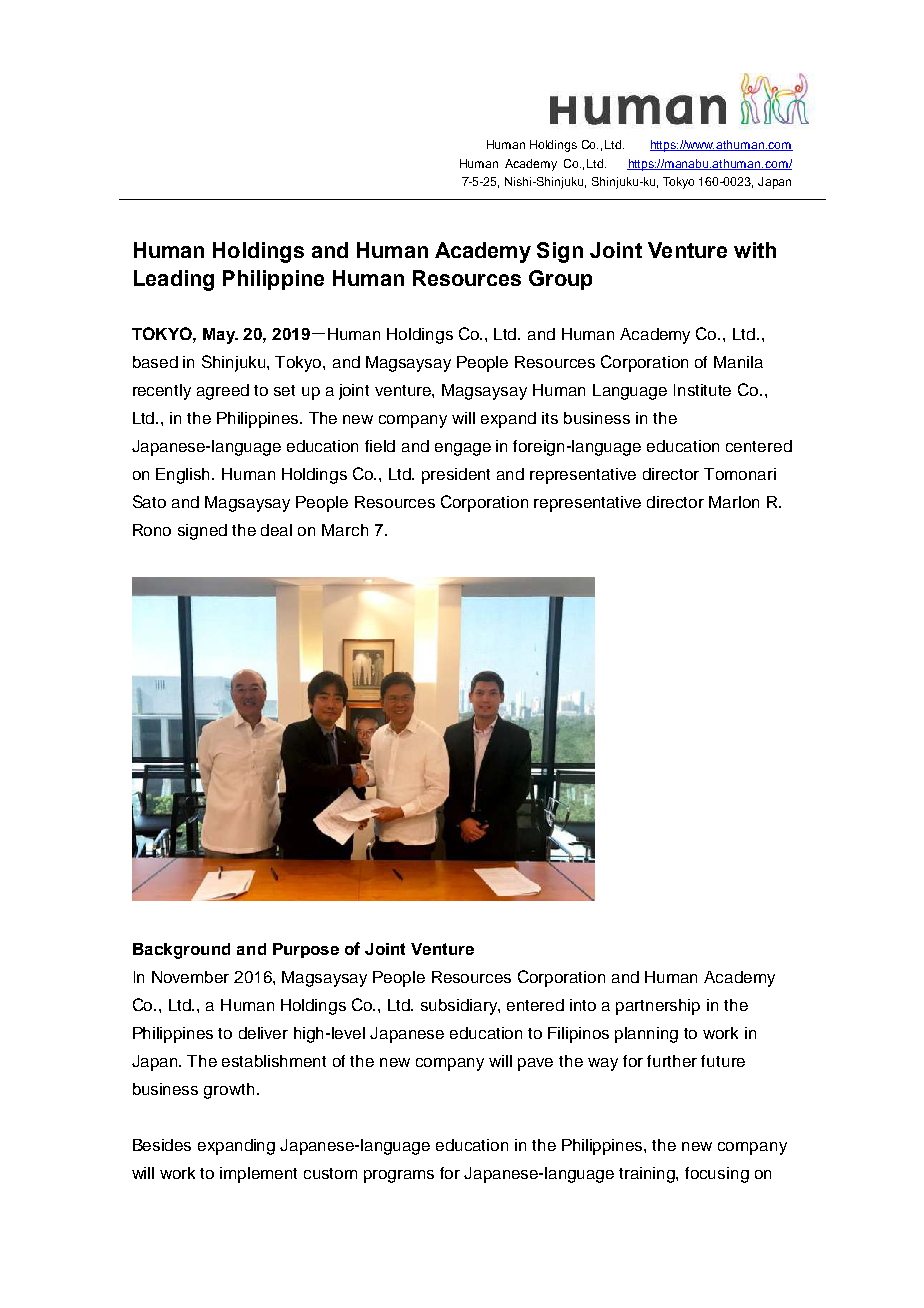  Describe the element at coordinates (190, 977) in the page. I see `November` at that location.
